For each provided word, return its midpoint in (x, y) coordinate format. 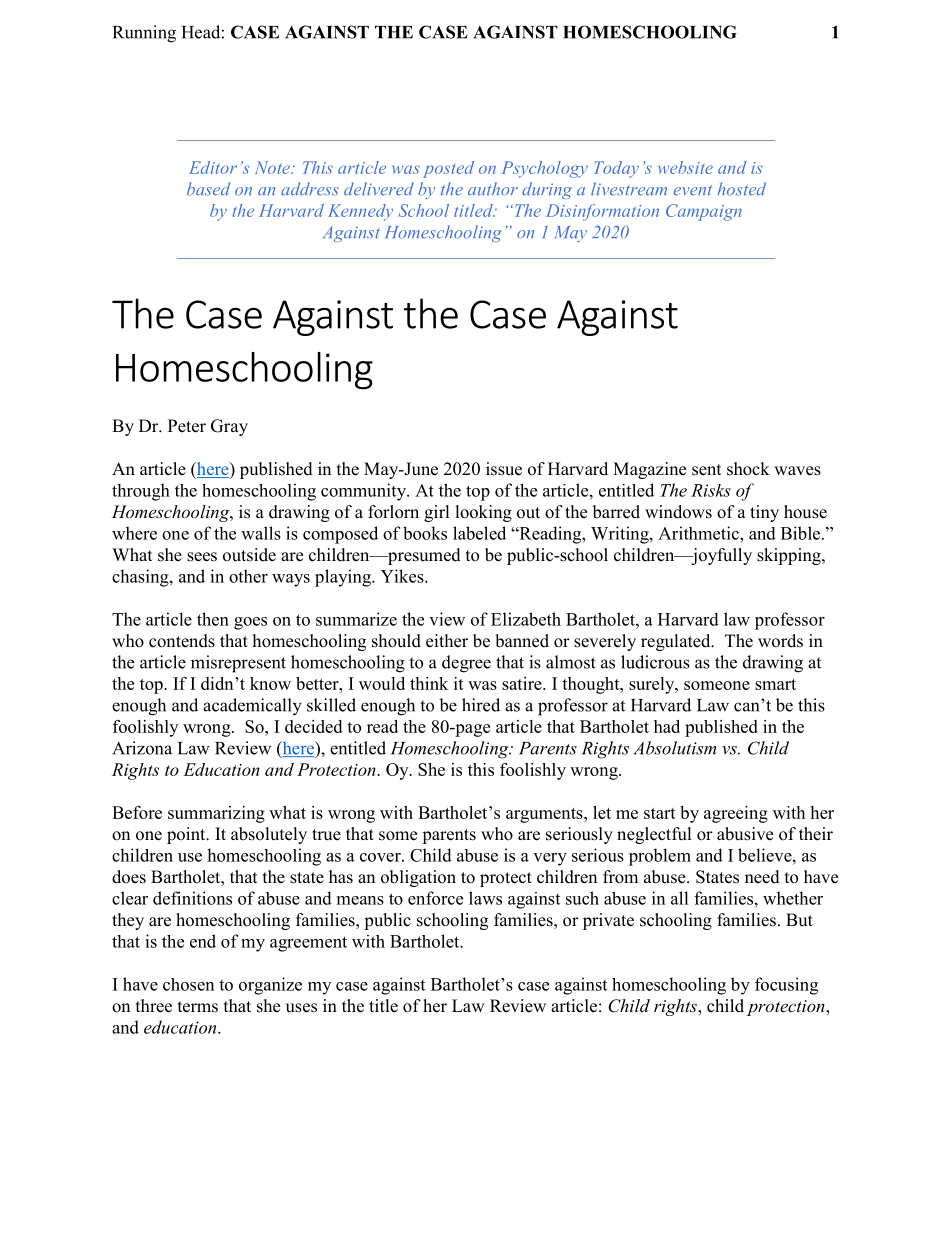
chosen (188, 984)
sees (202, 557)
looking (484, 513)
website (685, 167)
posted (448, 169)
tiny (764, 513)
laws (485, 898)
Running (144, 34)
